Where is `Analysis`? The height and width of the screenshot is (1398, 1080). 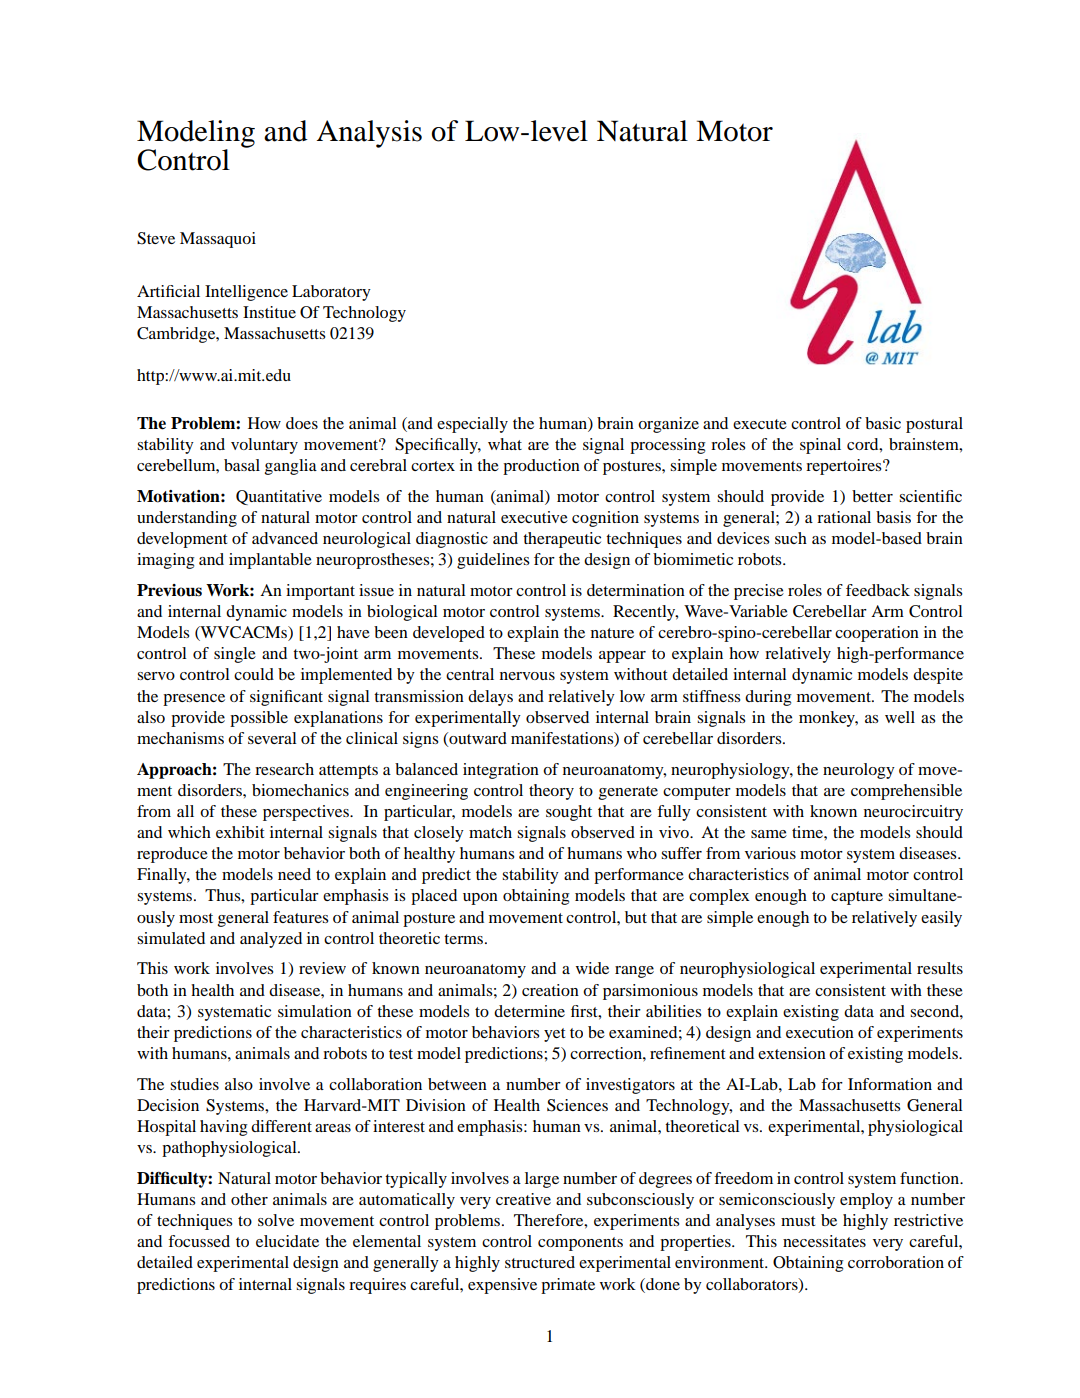 Analysis is located at coordinates (369, 134).
